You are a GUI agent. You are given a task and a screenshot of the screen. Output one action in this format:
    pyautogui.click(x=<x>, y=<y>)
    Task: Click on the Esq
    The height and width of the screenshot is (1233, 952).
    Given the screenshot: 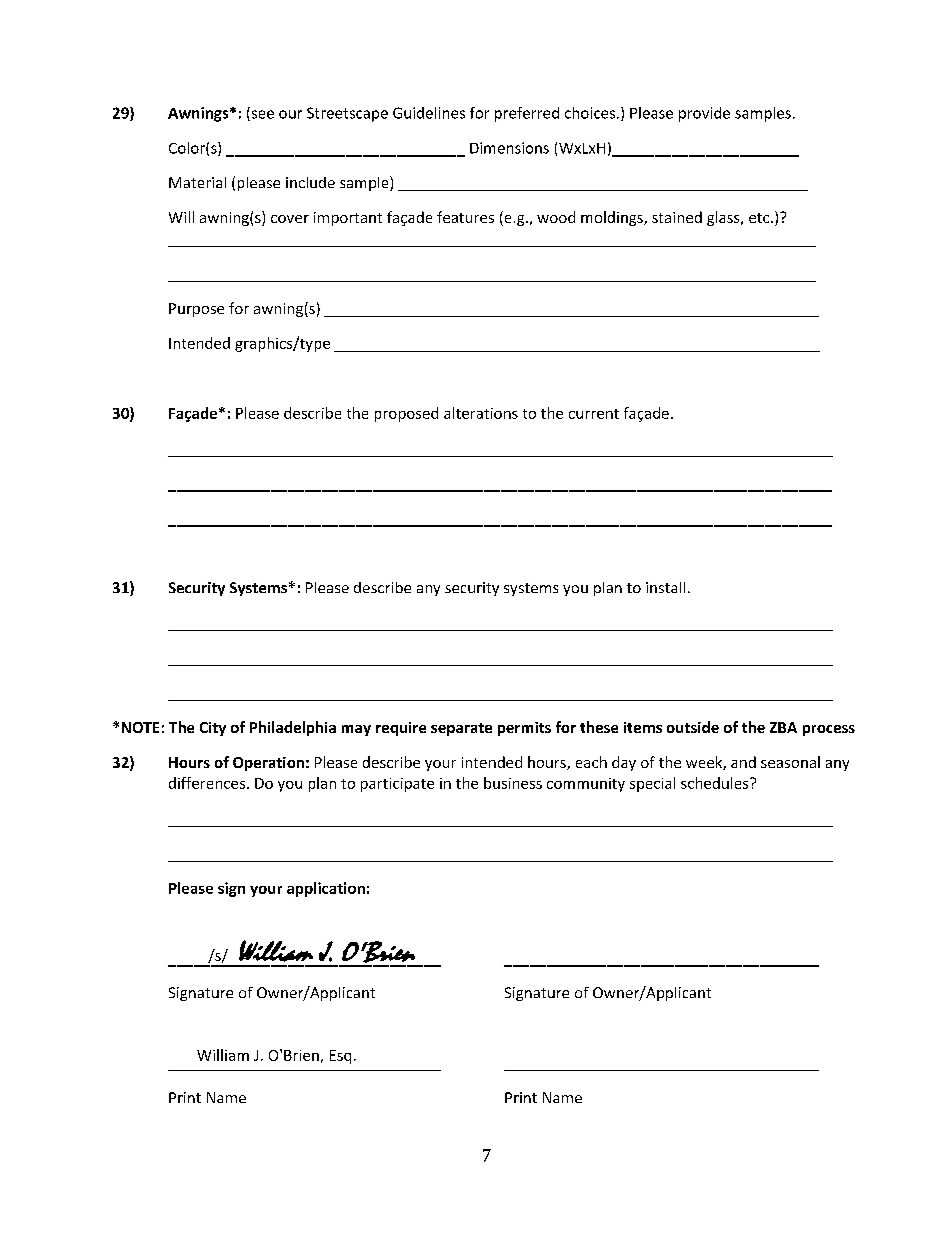 What is the action you would take?
    pyautogui.click(x=340, y=1057)
